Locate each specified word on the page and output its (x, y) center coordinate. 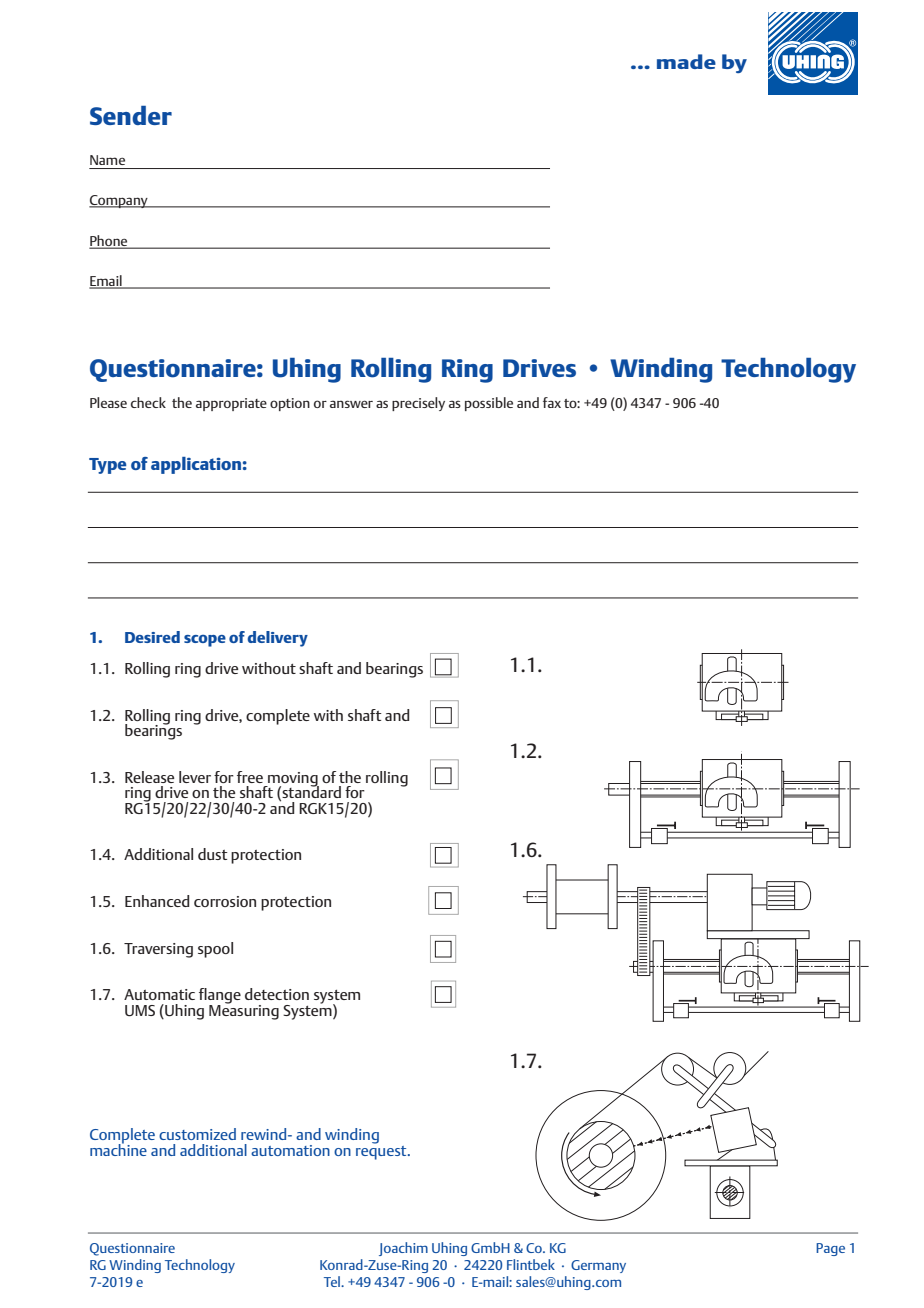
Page (830, 1249)
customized (197, 1134)
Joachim (403, 1249)
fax (552, 402)
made (686, 61)
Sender (131, 115)
